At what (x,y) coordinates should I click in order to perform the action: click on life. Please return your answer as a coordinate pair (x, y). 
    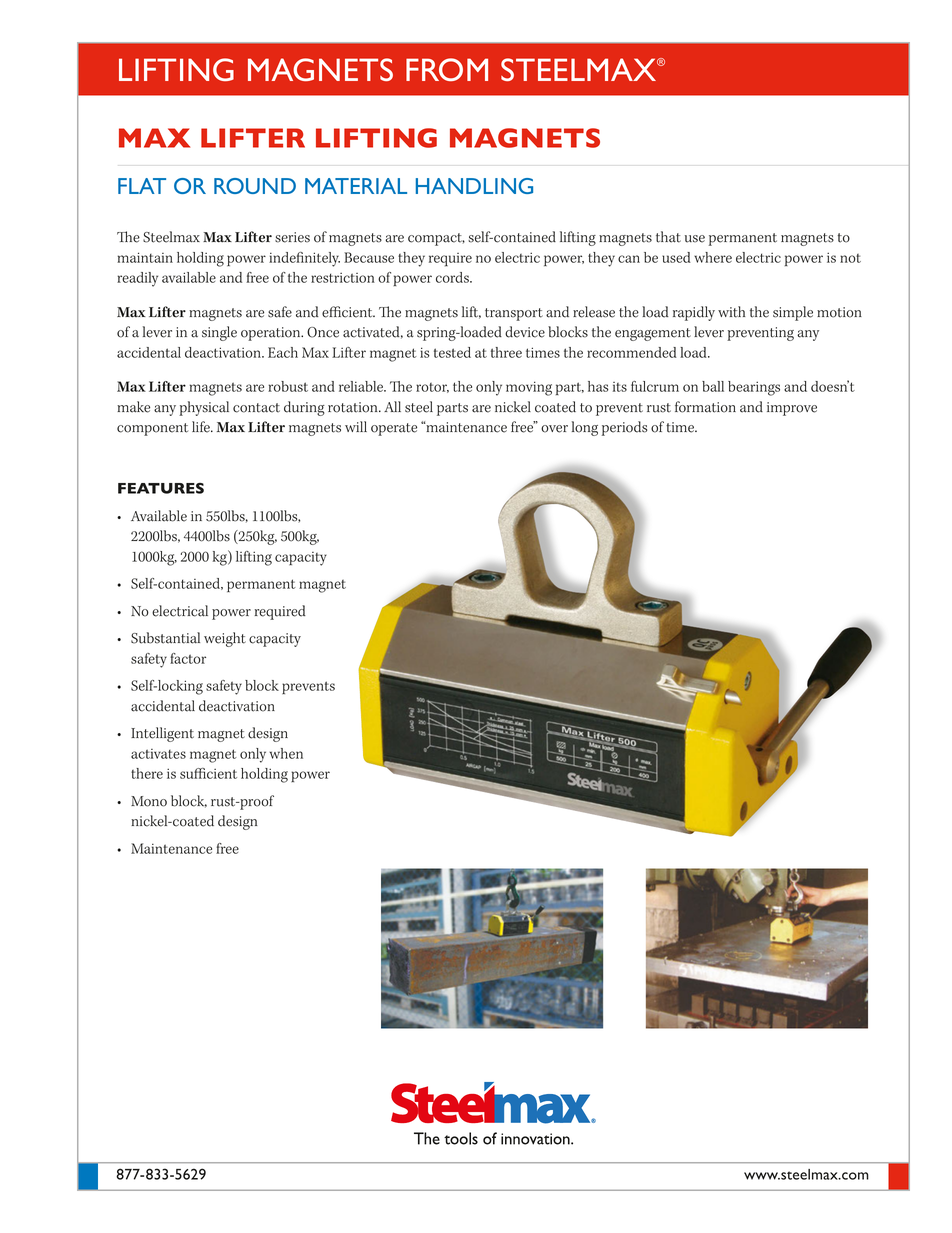
    Looking at the image, I should click on (202, 427).
